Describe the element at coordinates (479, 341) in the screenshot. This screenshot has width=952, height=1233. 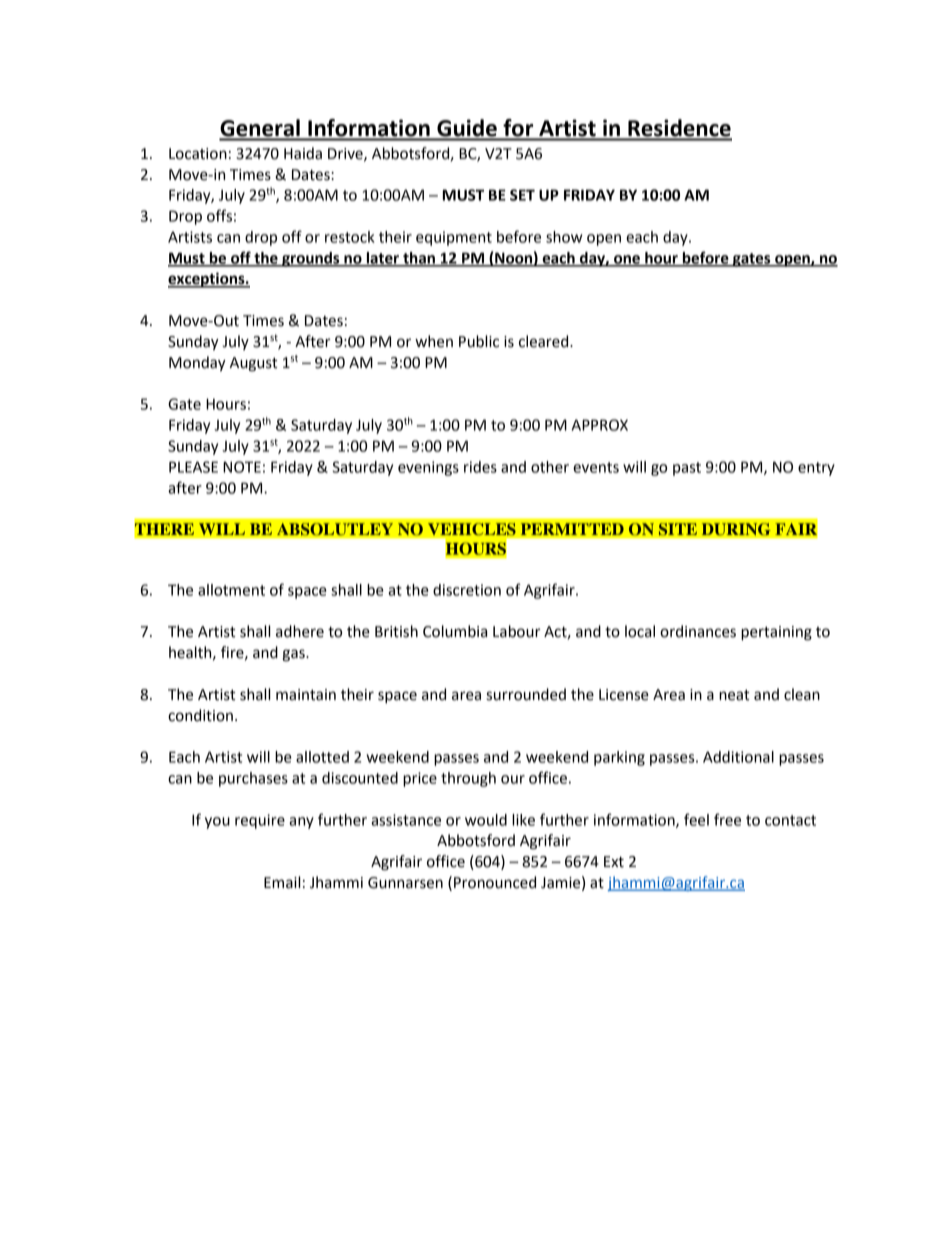
I see `Public` at that location.
